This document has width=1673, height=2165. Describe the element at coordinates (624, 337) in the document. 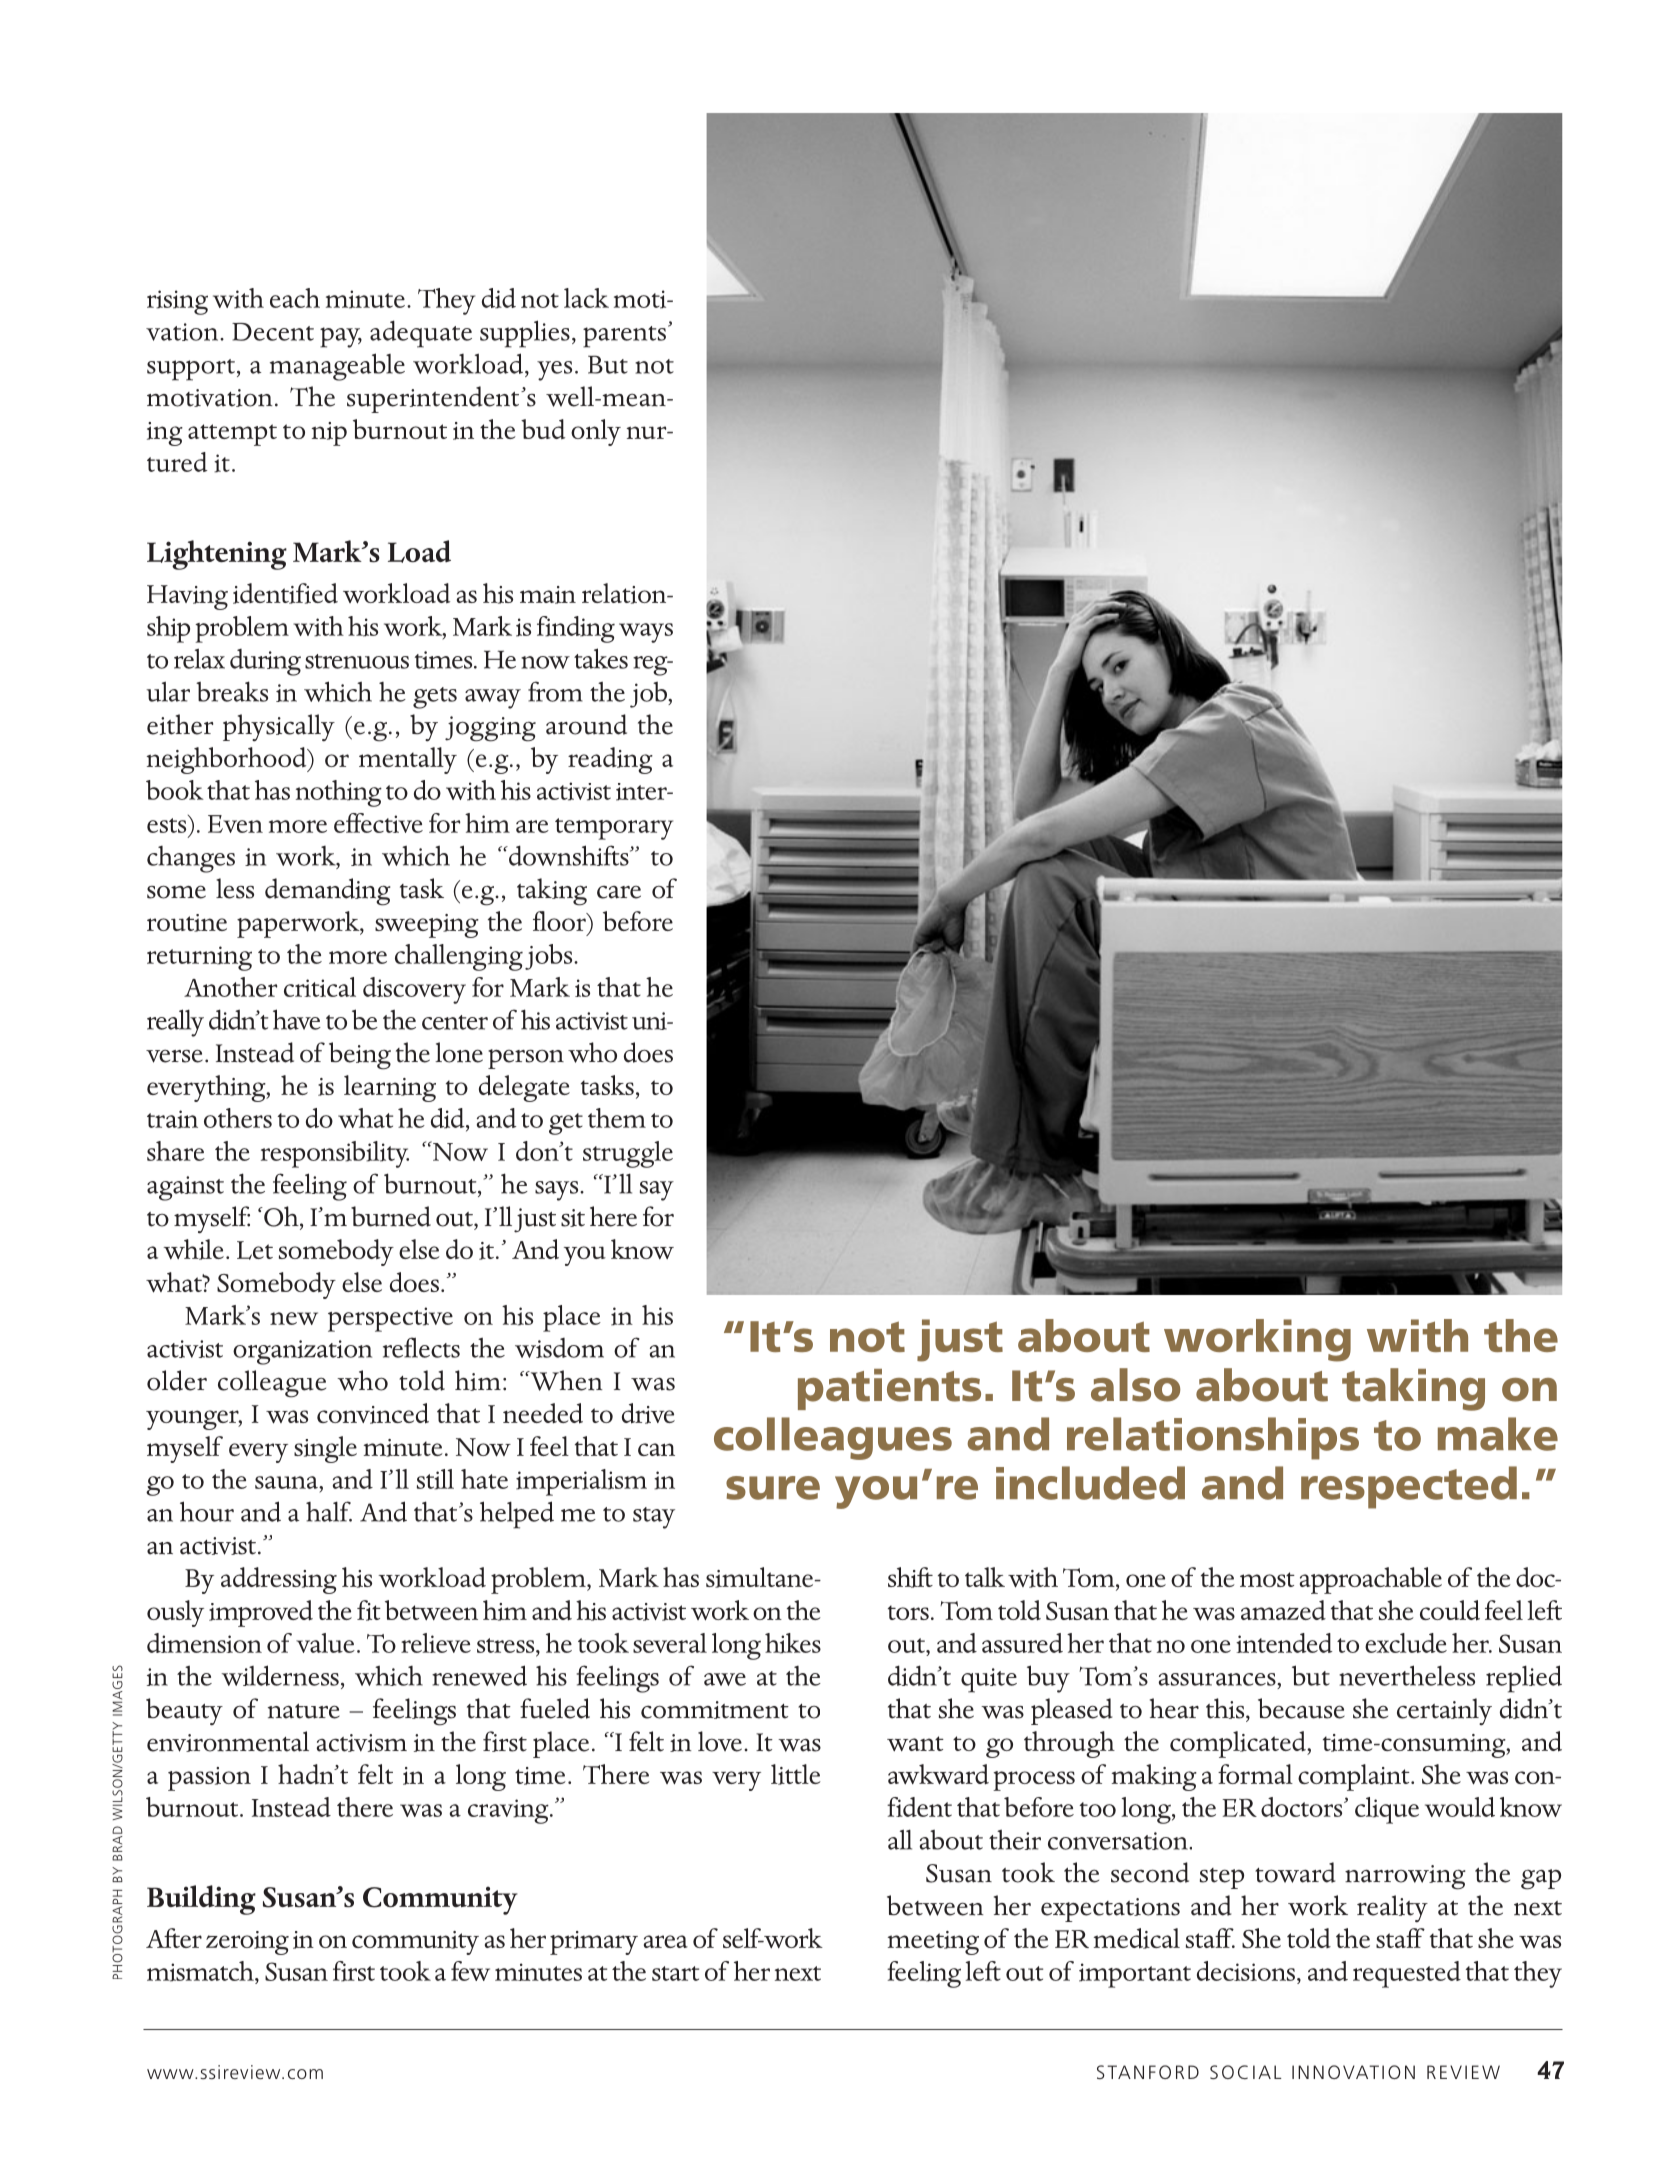

I see `parents` at that location.
